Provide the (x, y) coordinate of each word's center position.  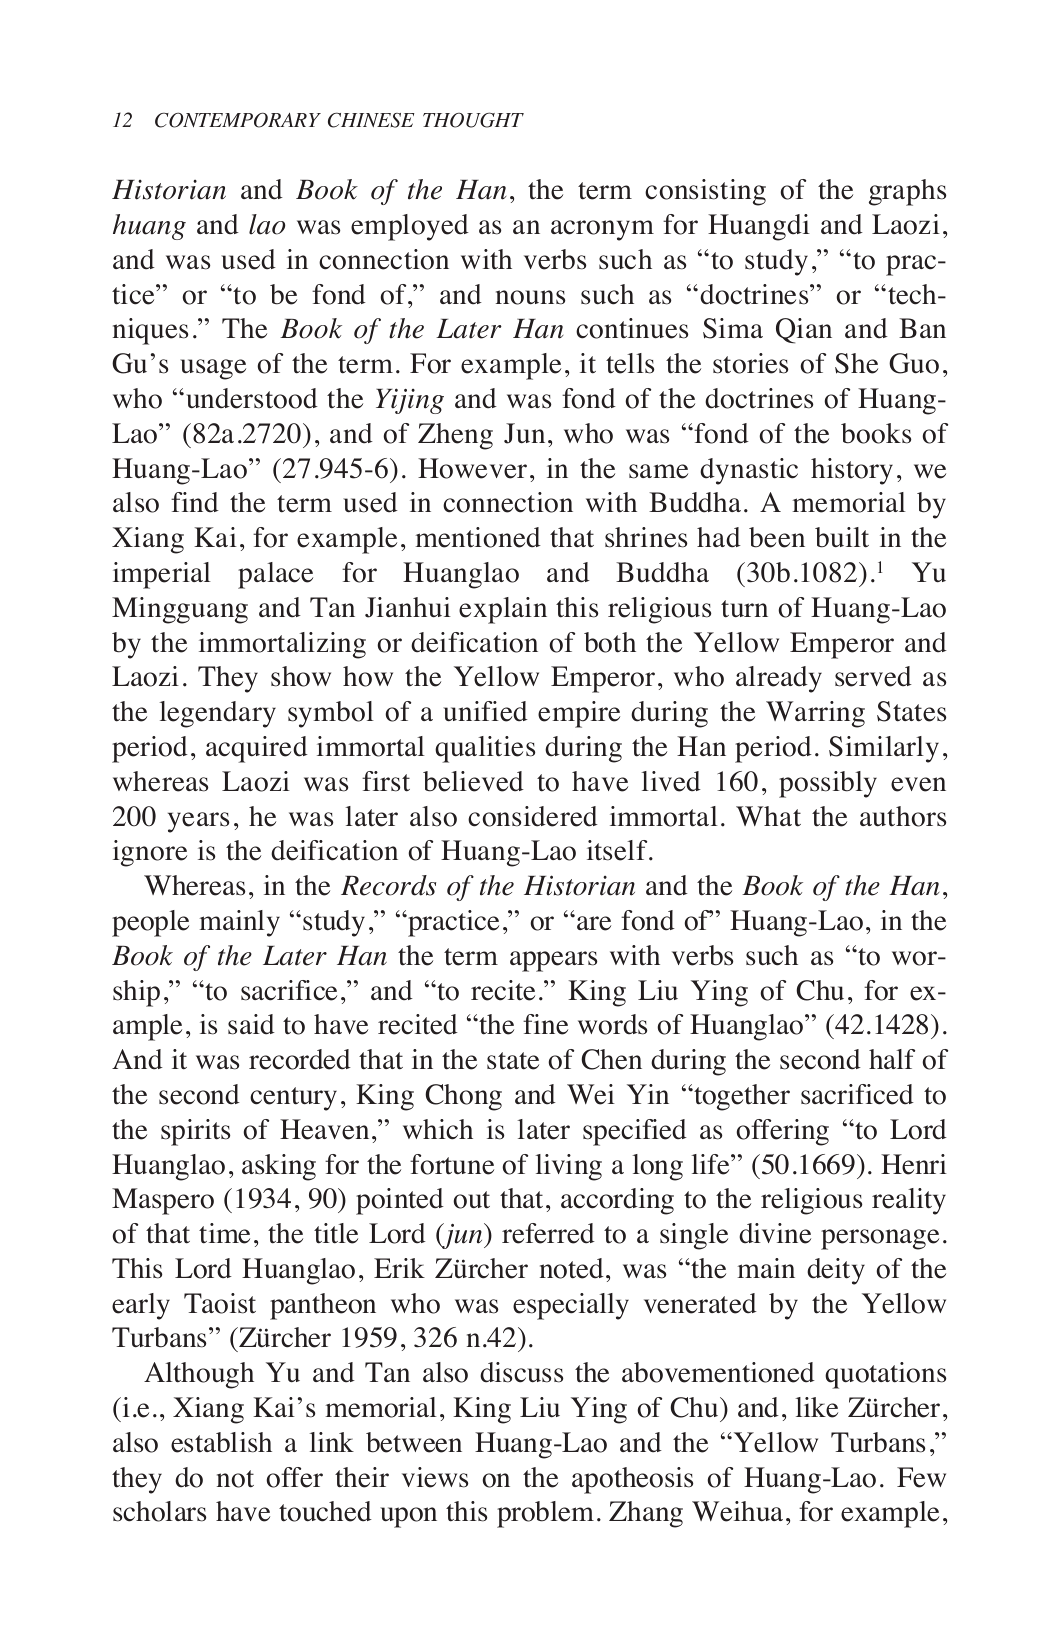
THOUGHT (473, 120)
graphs (907, 192)
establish (221, 1442)
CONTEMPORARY (238, 120)
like (816, 1407)
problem (545, 1514)
